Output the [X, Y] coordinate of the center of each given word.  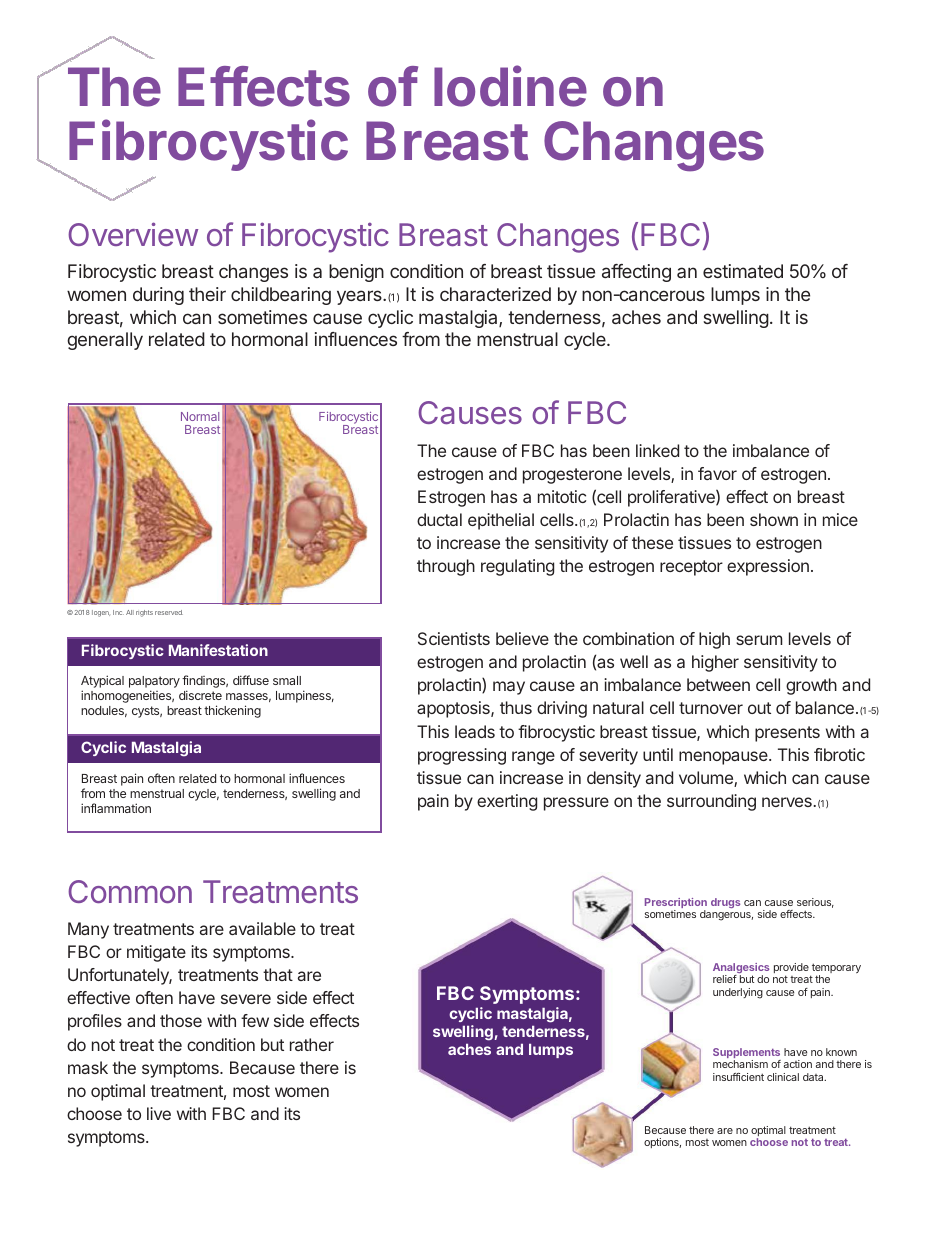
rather [312, 1044]
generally [105, 341]
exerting [507, 802]
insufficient [738, 1077]
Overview [133, 234]
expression [768, 567]
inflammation [116, 808]
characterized [495, 294]
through [446, 567]
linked [657, 450]
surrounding [711, 802]
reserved [169, 612]
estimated [743, 271]
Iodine [510, 86]
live [159, 1113]
